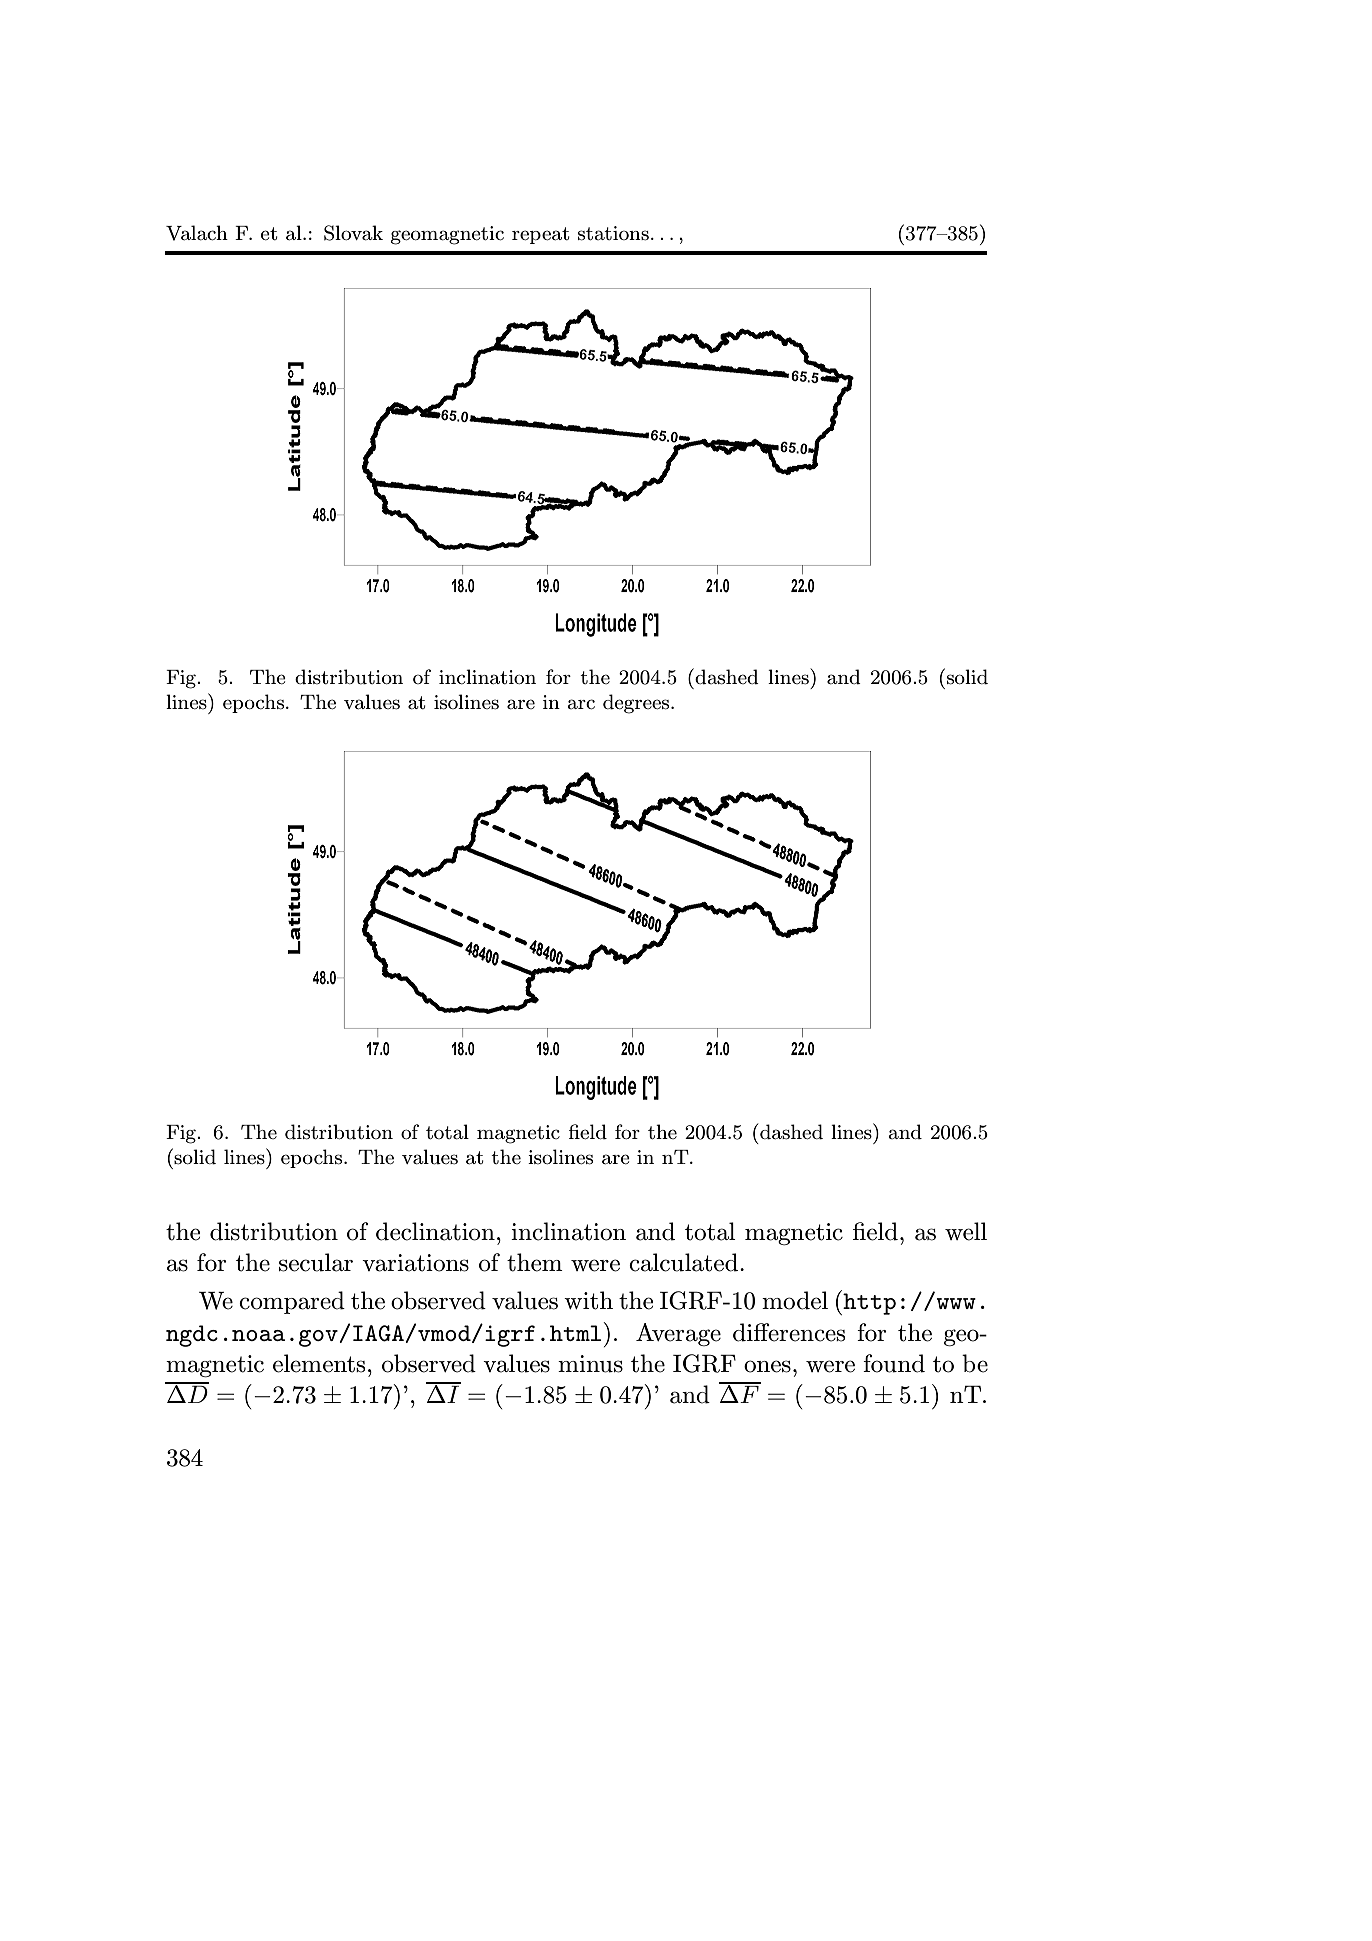 This screenshot has height=1941, width=1372. I want to click on compared, so click(292, 1302).
